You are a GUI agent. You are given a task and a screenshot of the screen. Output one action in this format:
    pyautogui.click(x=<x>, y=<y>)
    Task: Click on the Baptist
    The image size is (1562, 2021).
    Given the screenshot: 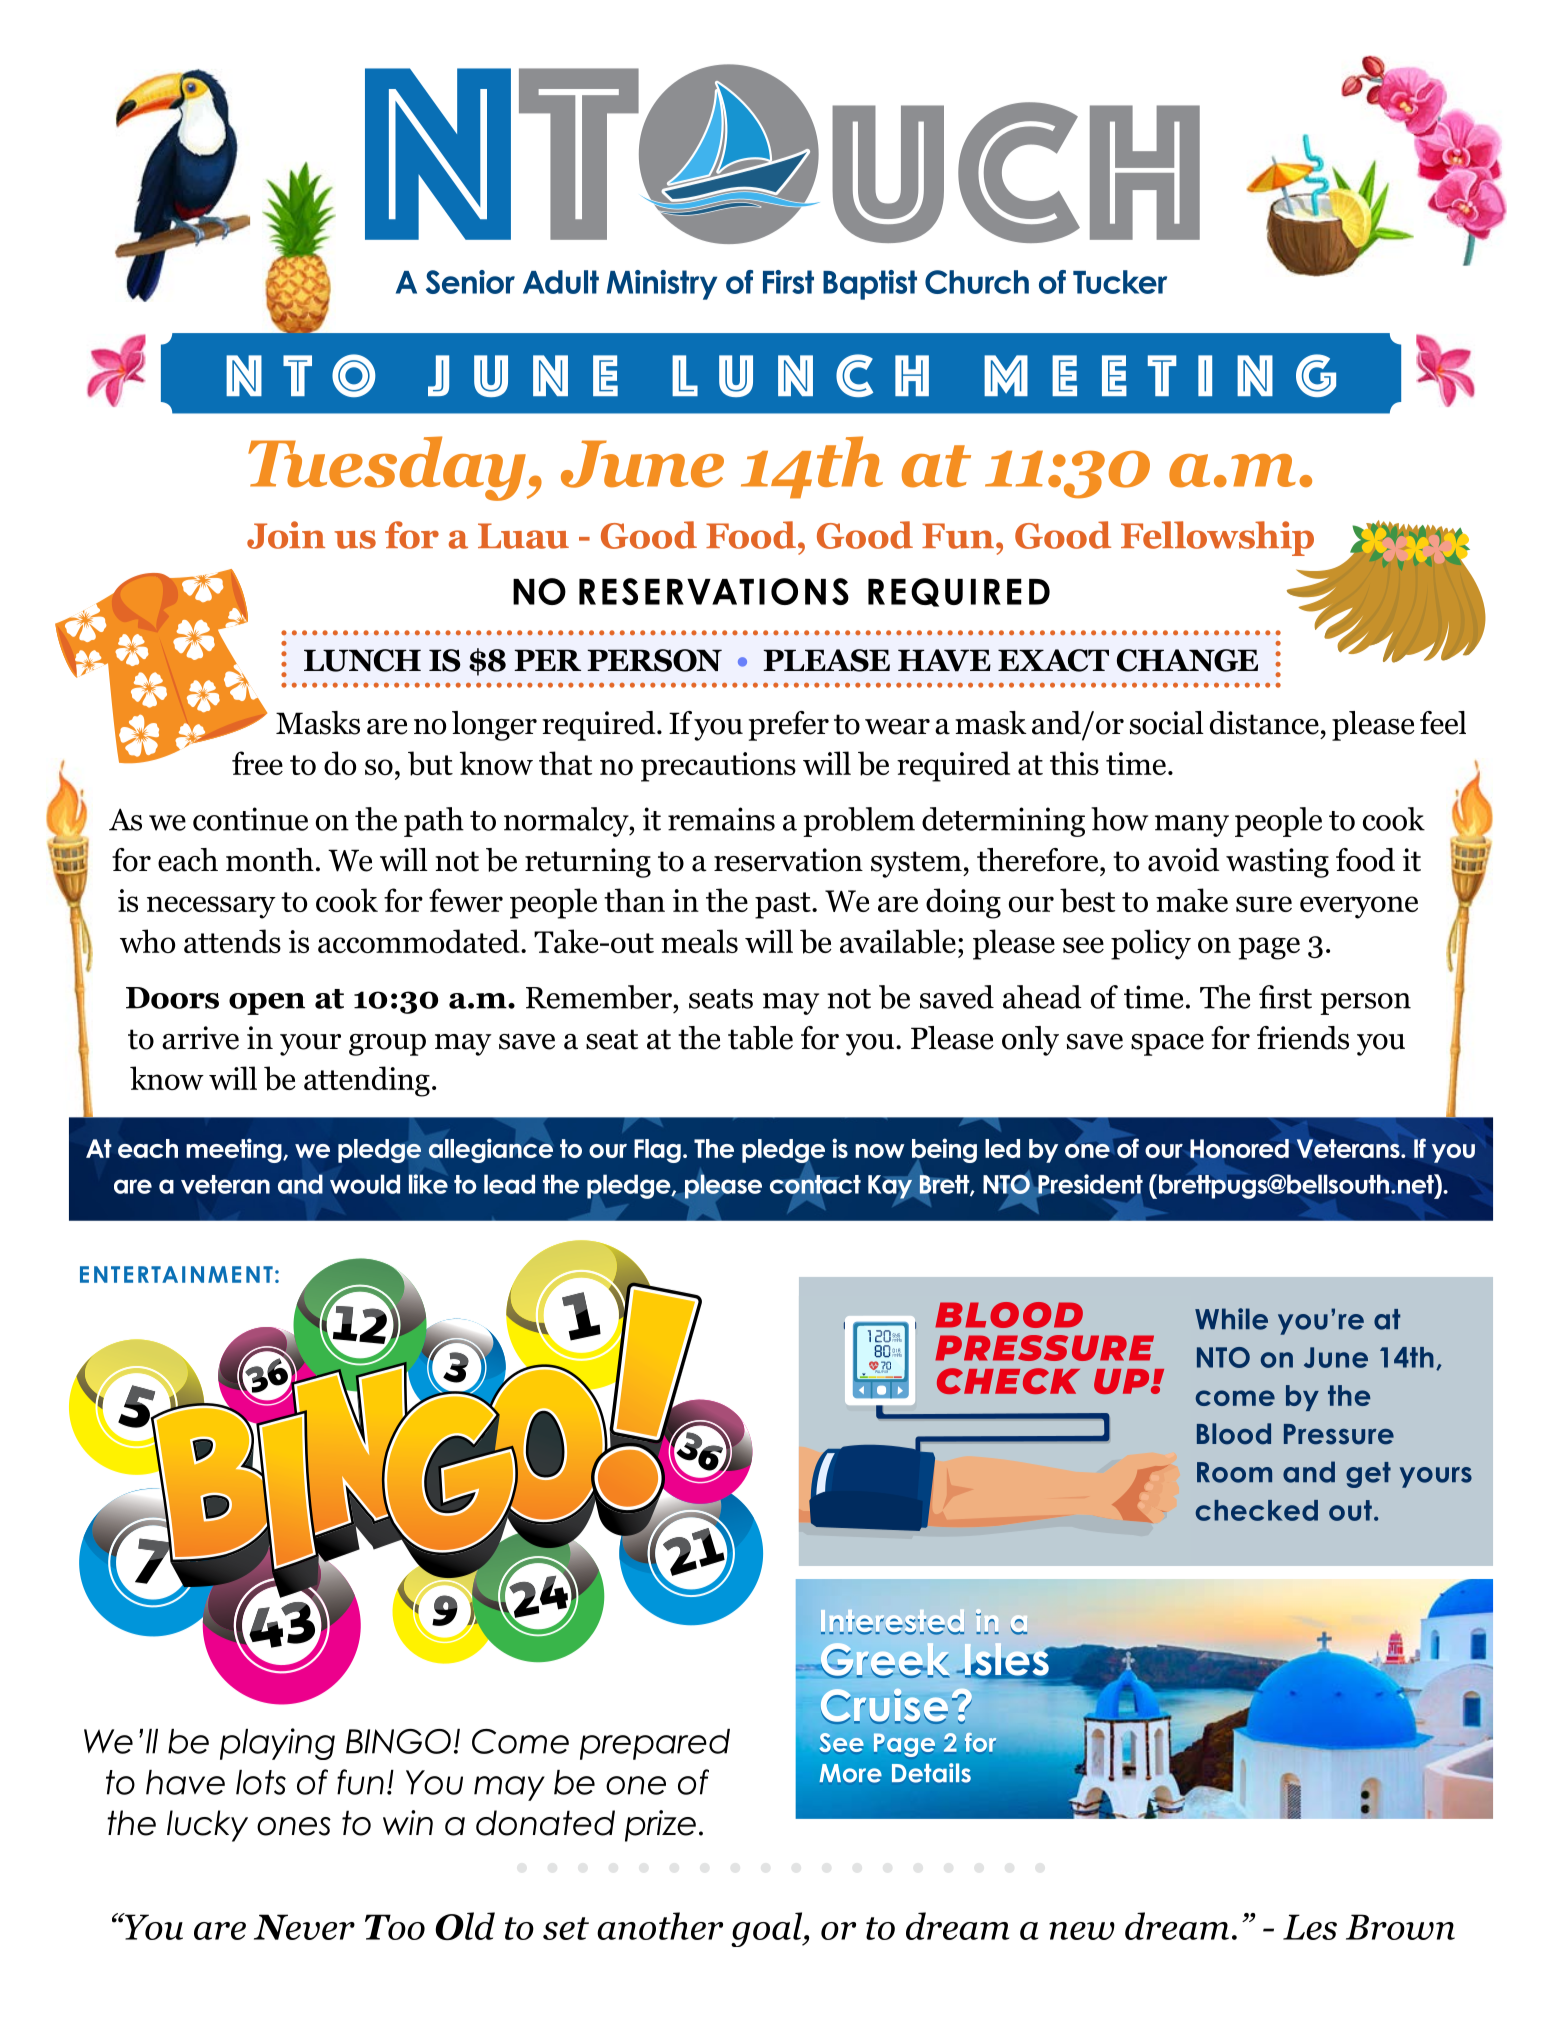 What is the action you would take?
    pyautogui.click(x=870, y=285)
